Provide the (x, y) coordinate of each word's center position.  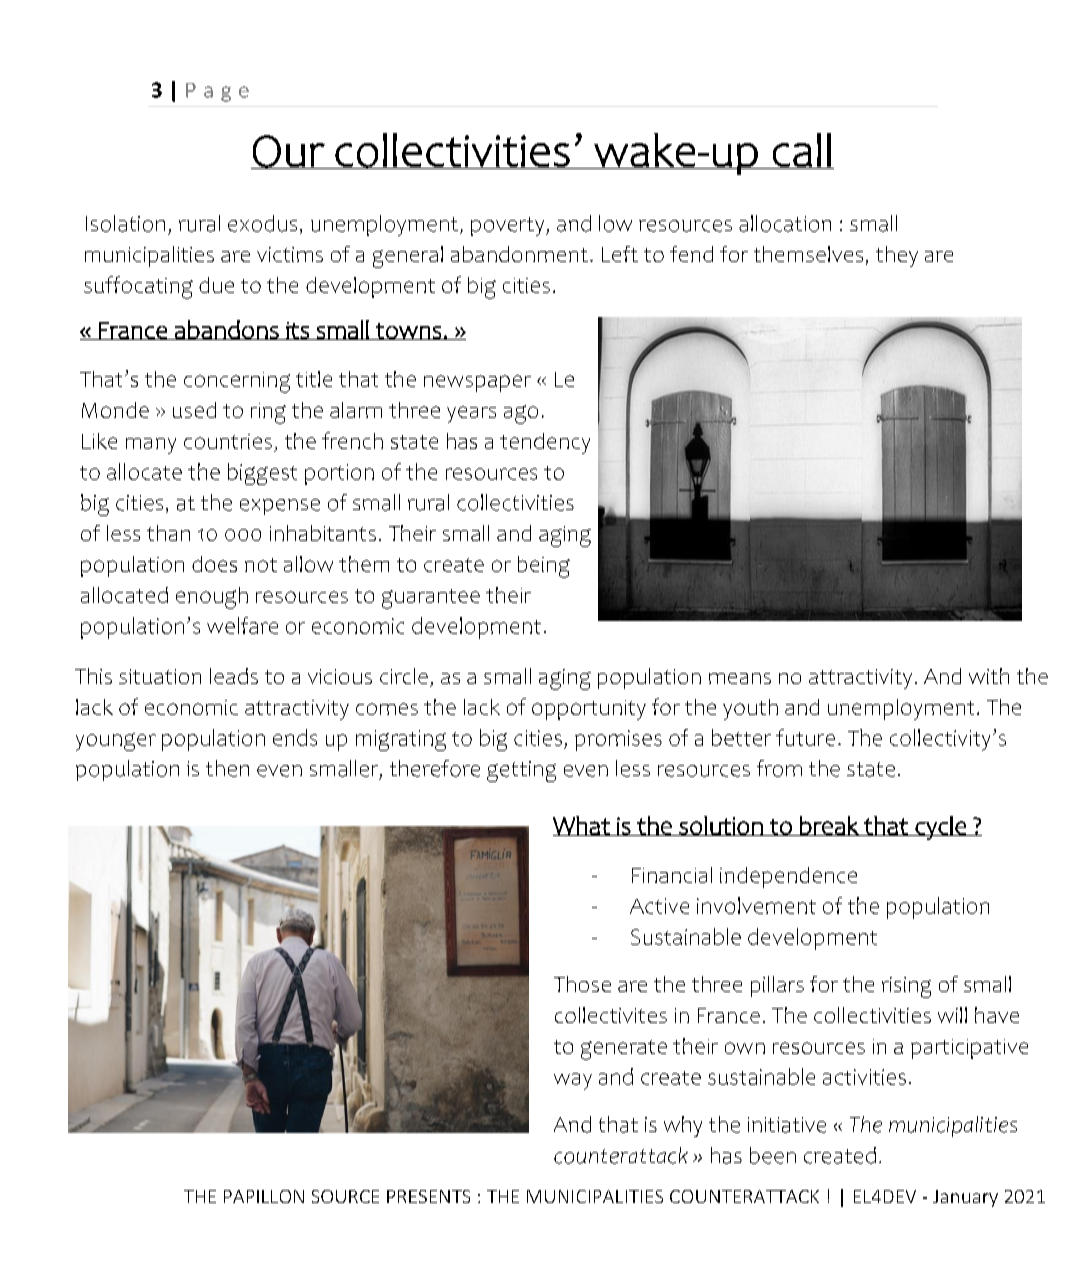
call (802, 151)
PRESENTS (428, 1196)
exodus (262, 223)
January (965, 1198)
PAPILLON (264, 1196)
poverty (509, 226)
